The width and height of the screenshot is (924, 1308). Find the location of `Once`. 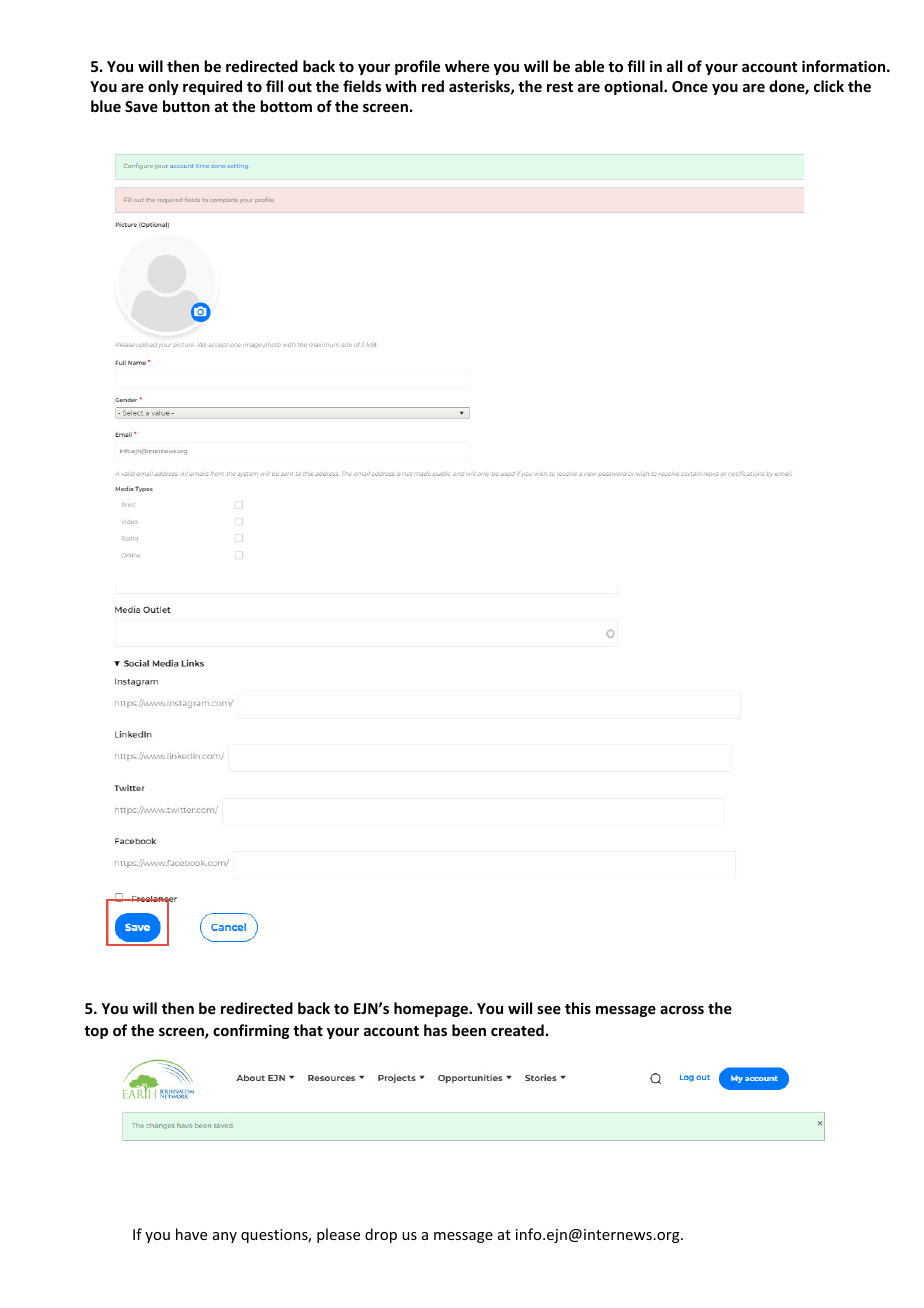

Once is located at coordinates (690, 86).
